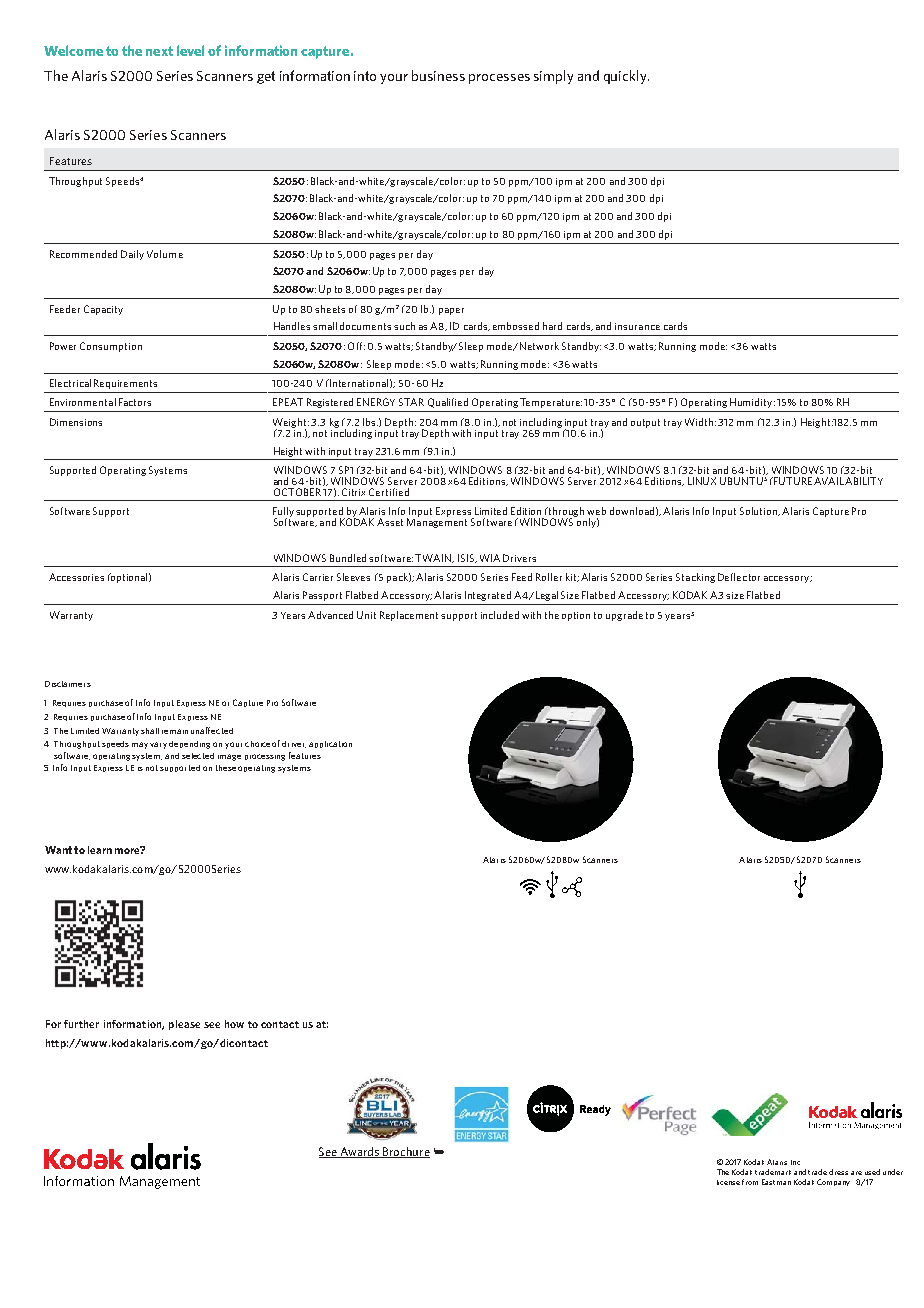  I want to click on next, so click(159, 51).
